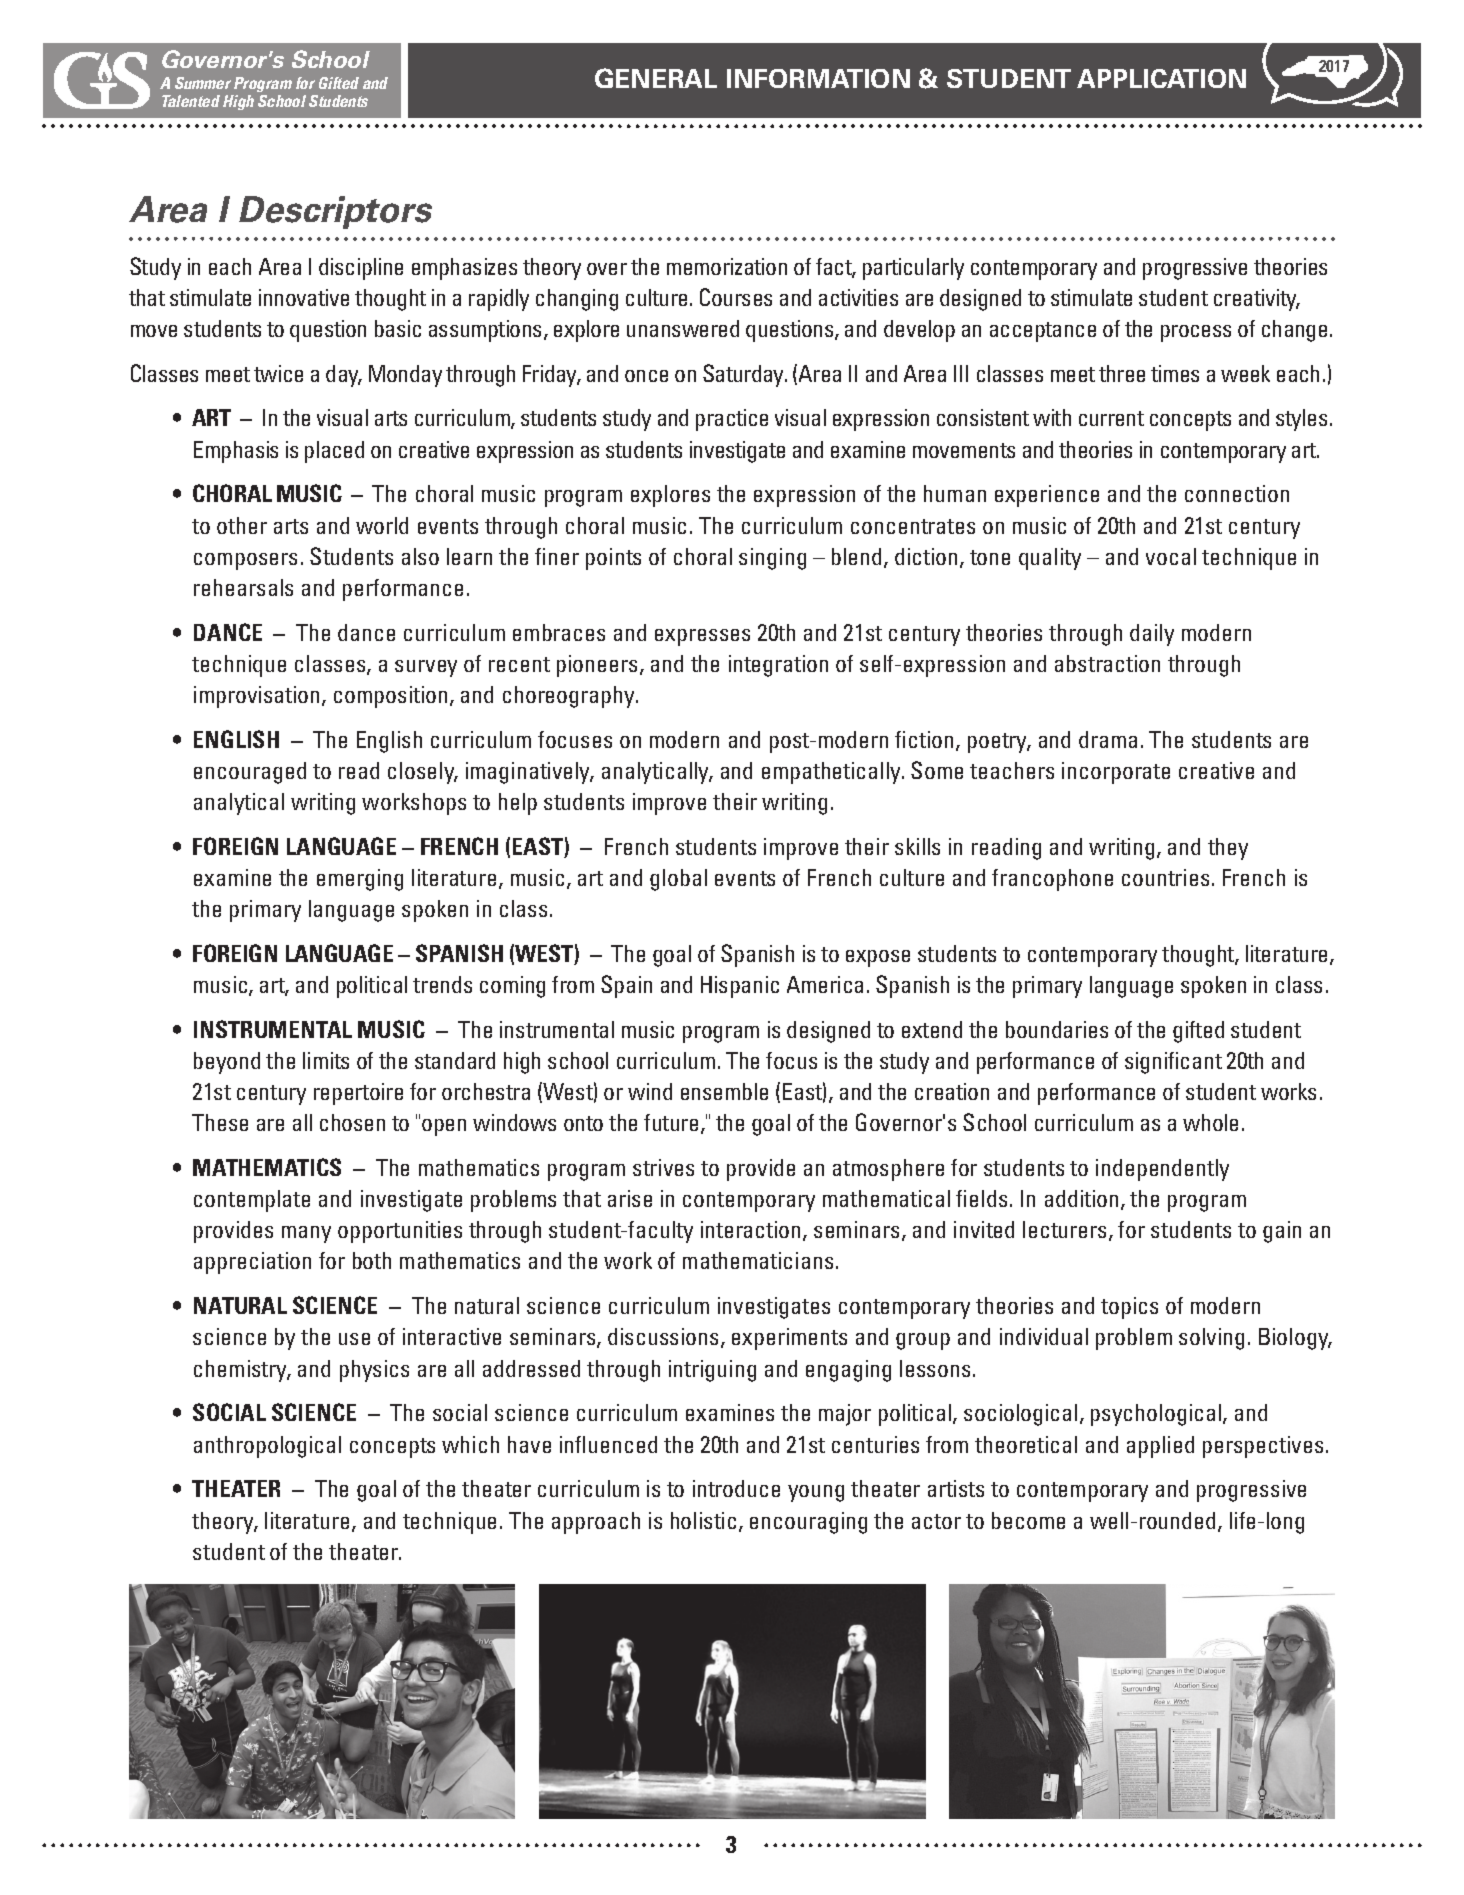 This page has width=1464, height=1895. What do you see at coordinates (203, 83) in the page?
I see `Summer` at bounding box center [203, 83].
